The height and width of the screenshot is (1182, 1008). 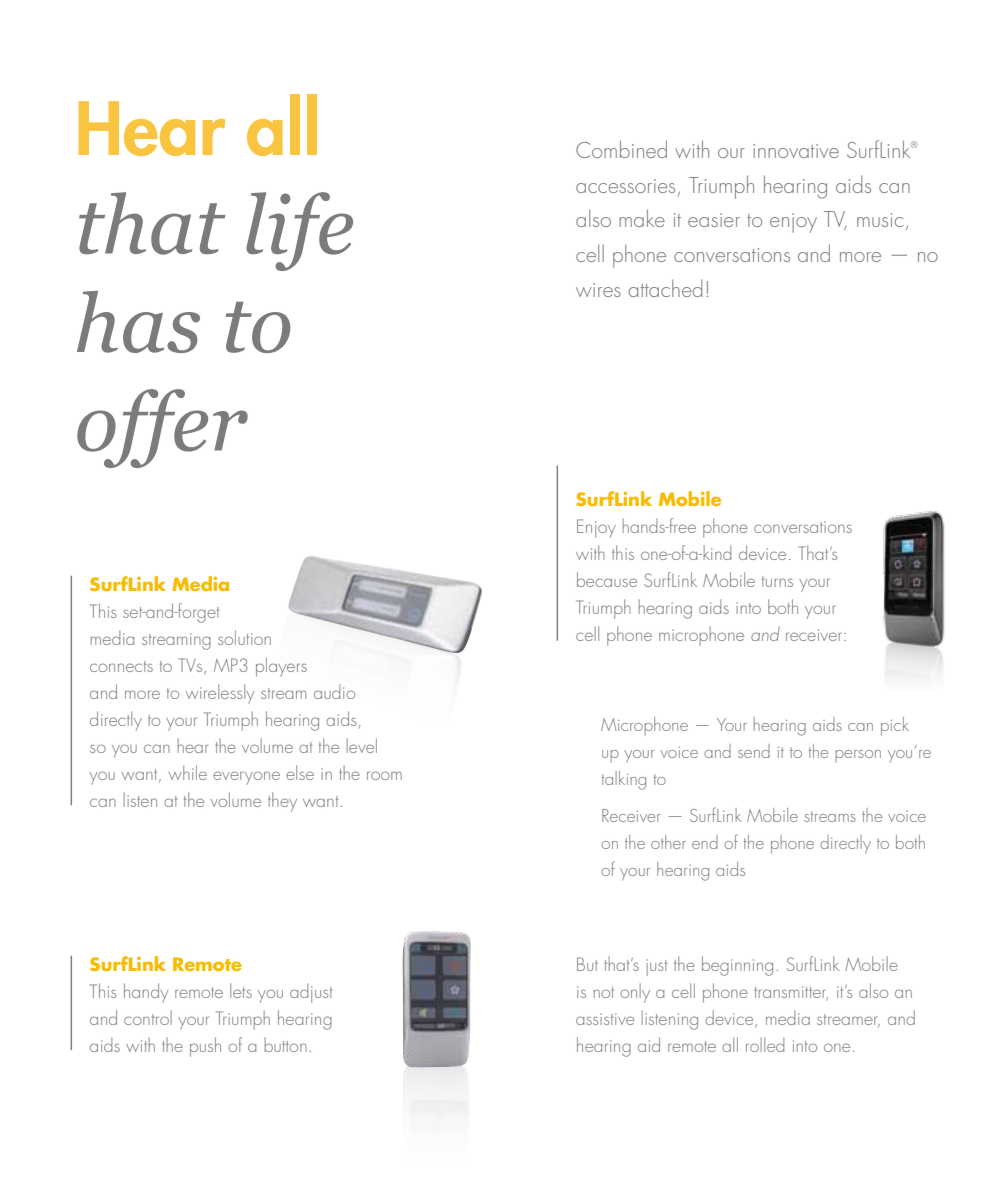 What do you see at coordinates (299, 231) in the screenshot?
I see `life` at bounding box center [299, 231].
